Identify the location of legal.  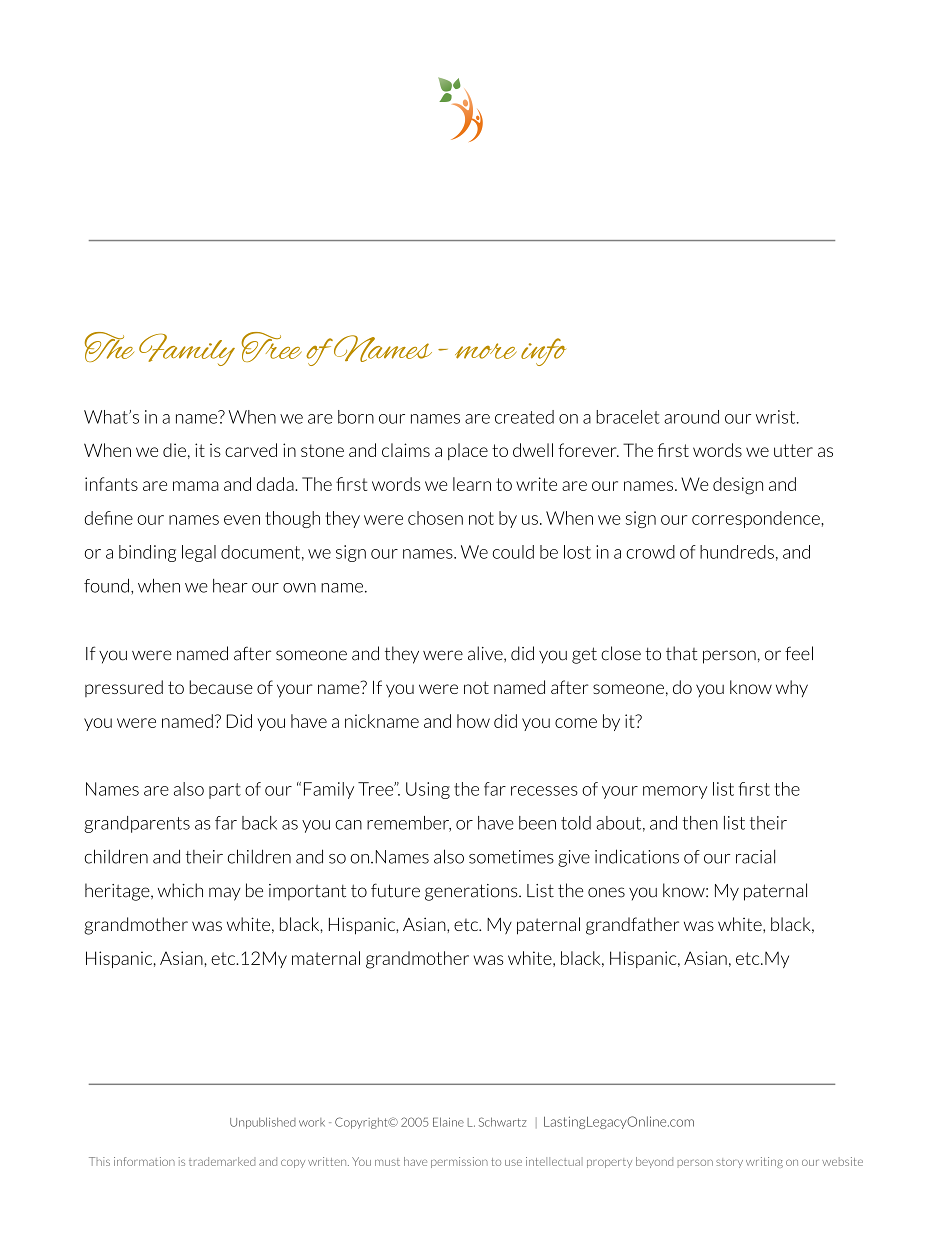
(199, 553).
